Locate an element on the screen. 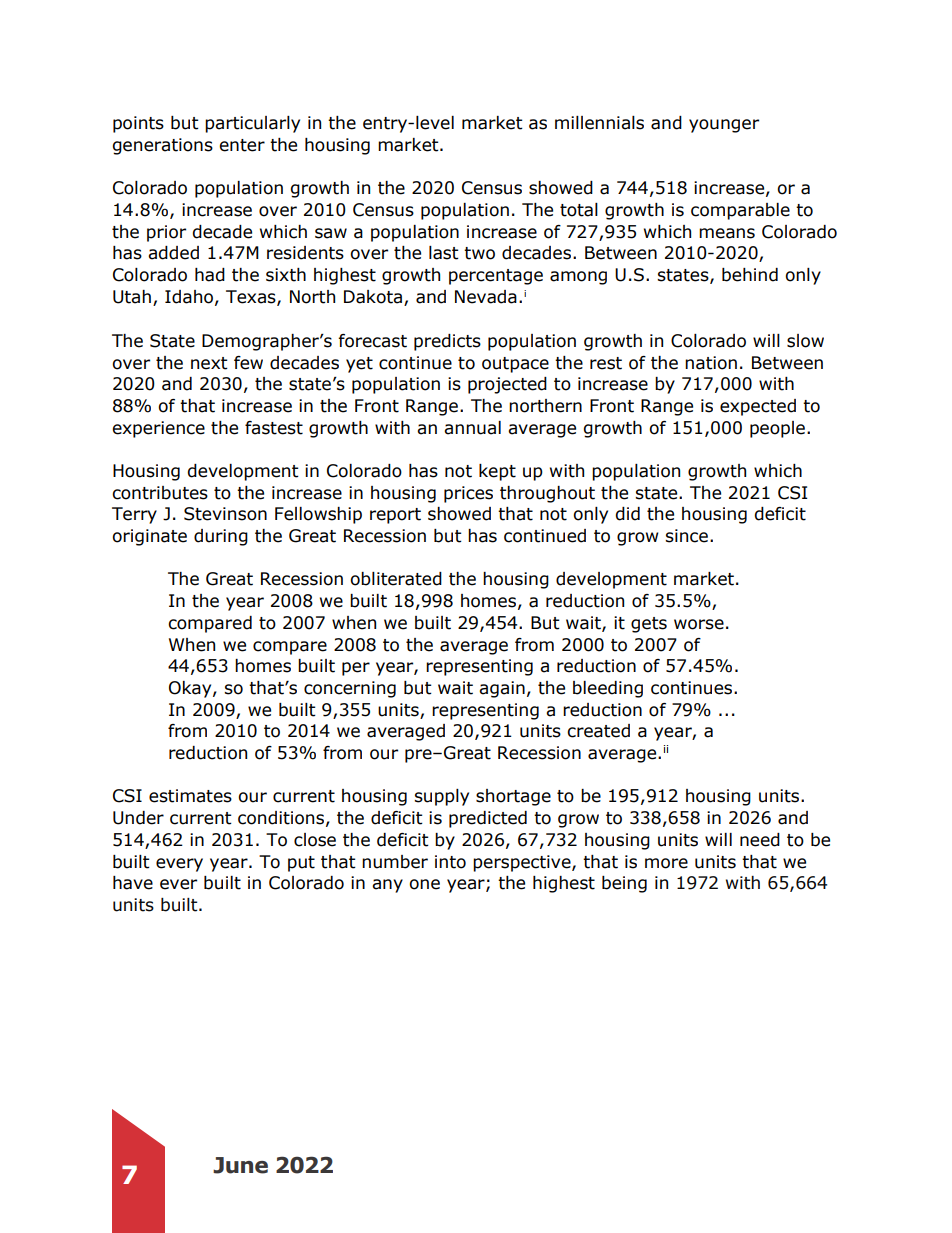  during is located at coordinates (221, 537).
